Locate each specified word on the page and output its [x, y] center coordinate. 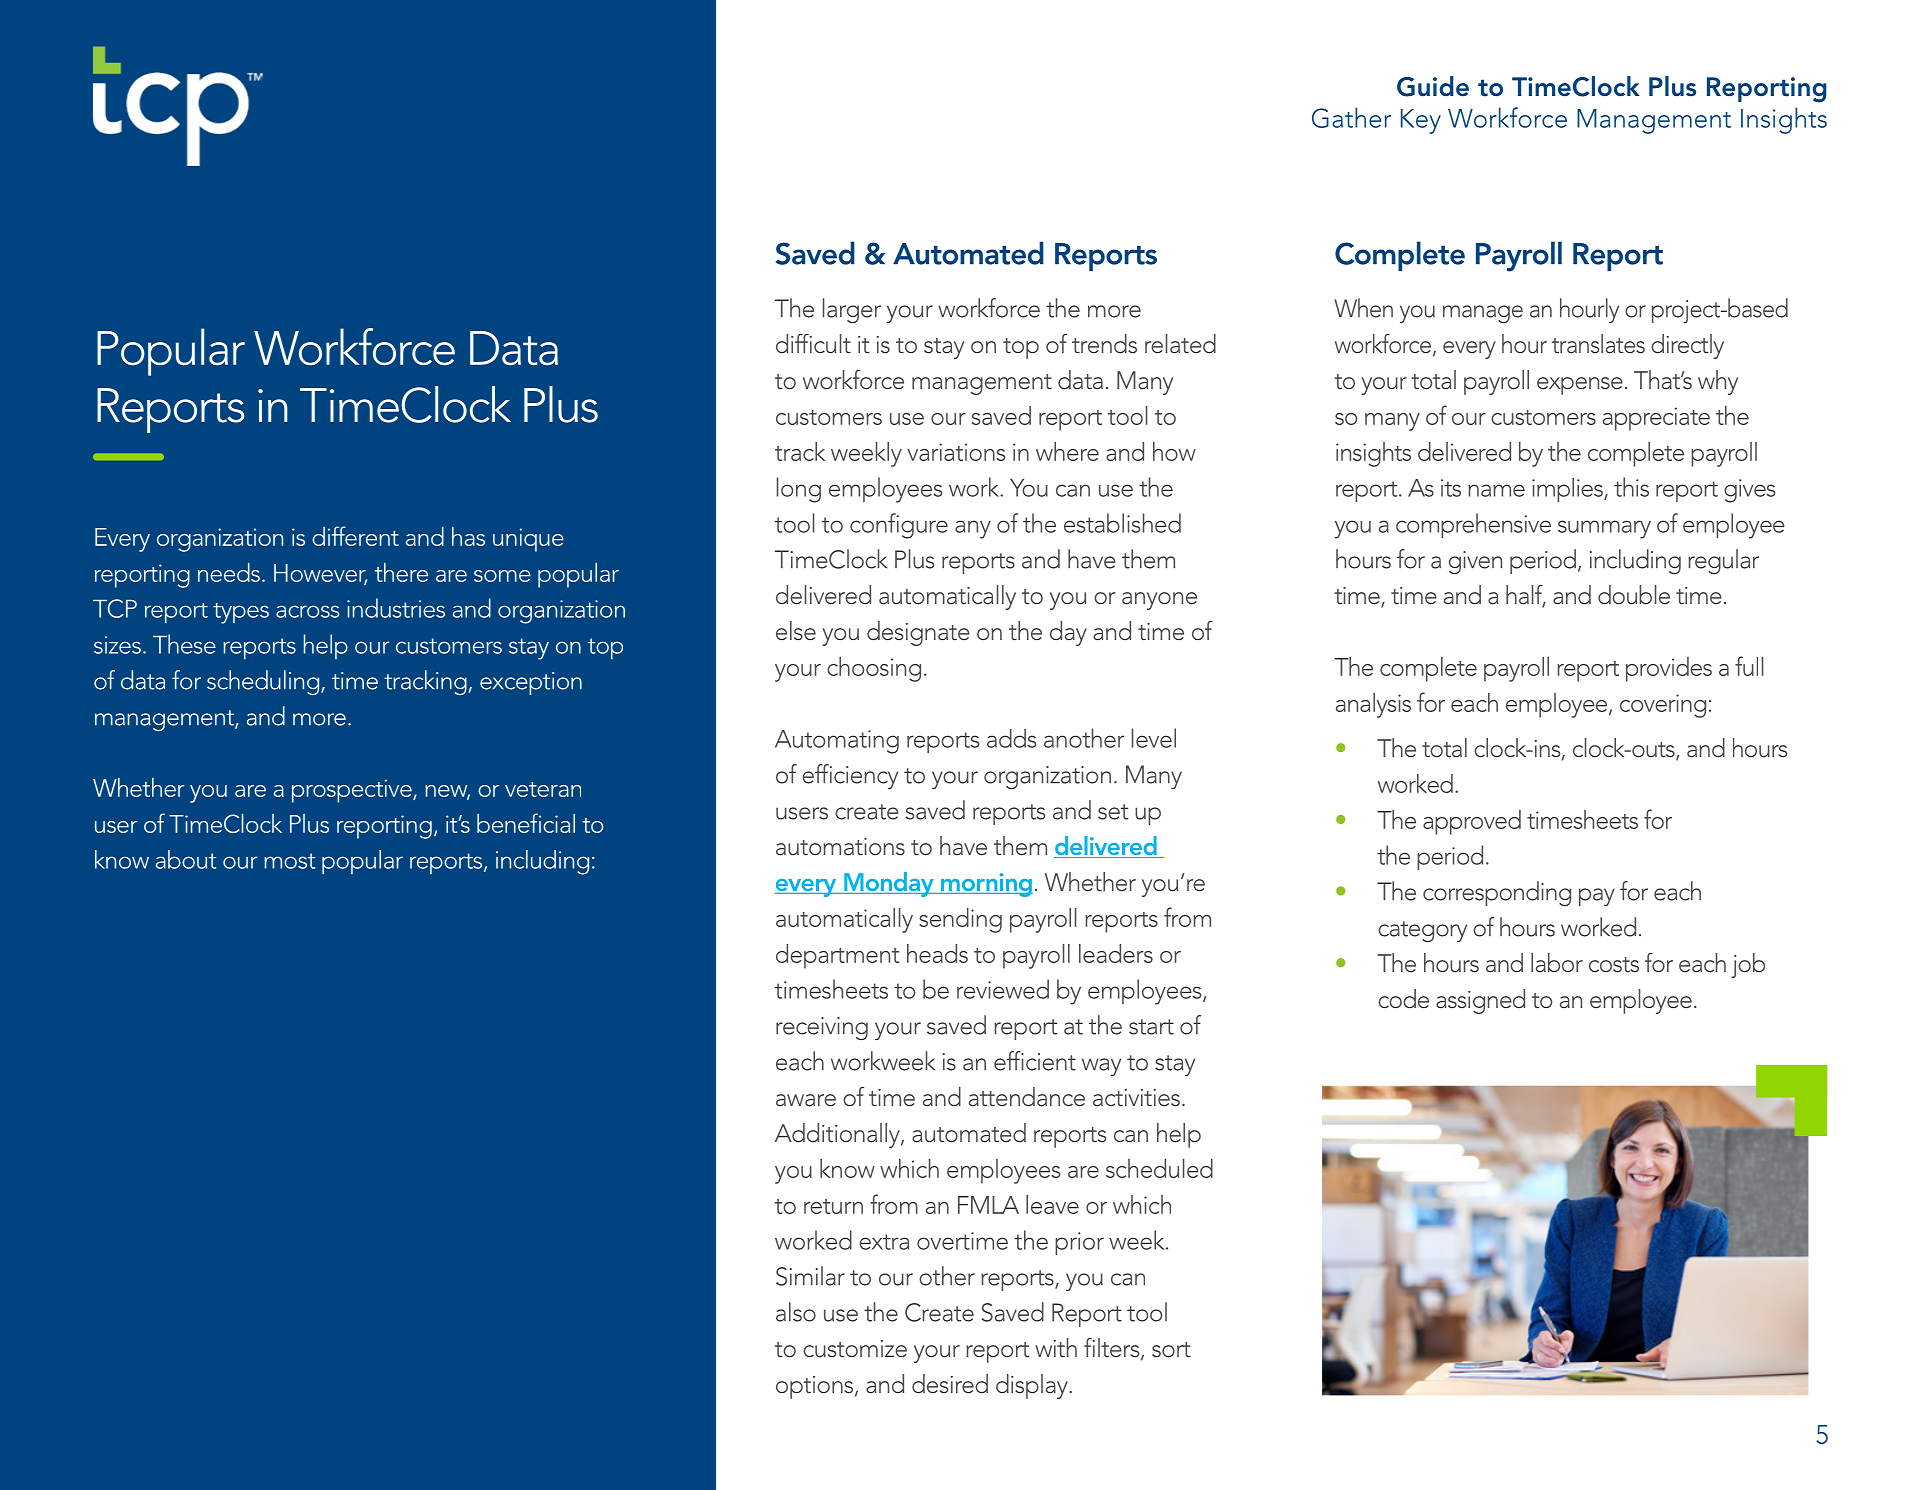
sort [1171, 1350]
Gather [1351, 117]
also [796, 1312]
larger [852, 310]
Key [1421, 121]
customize [855, 1349]
